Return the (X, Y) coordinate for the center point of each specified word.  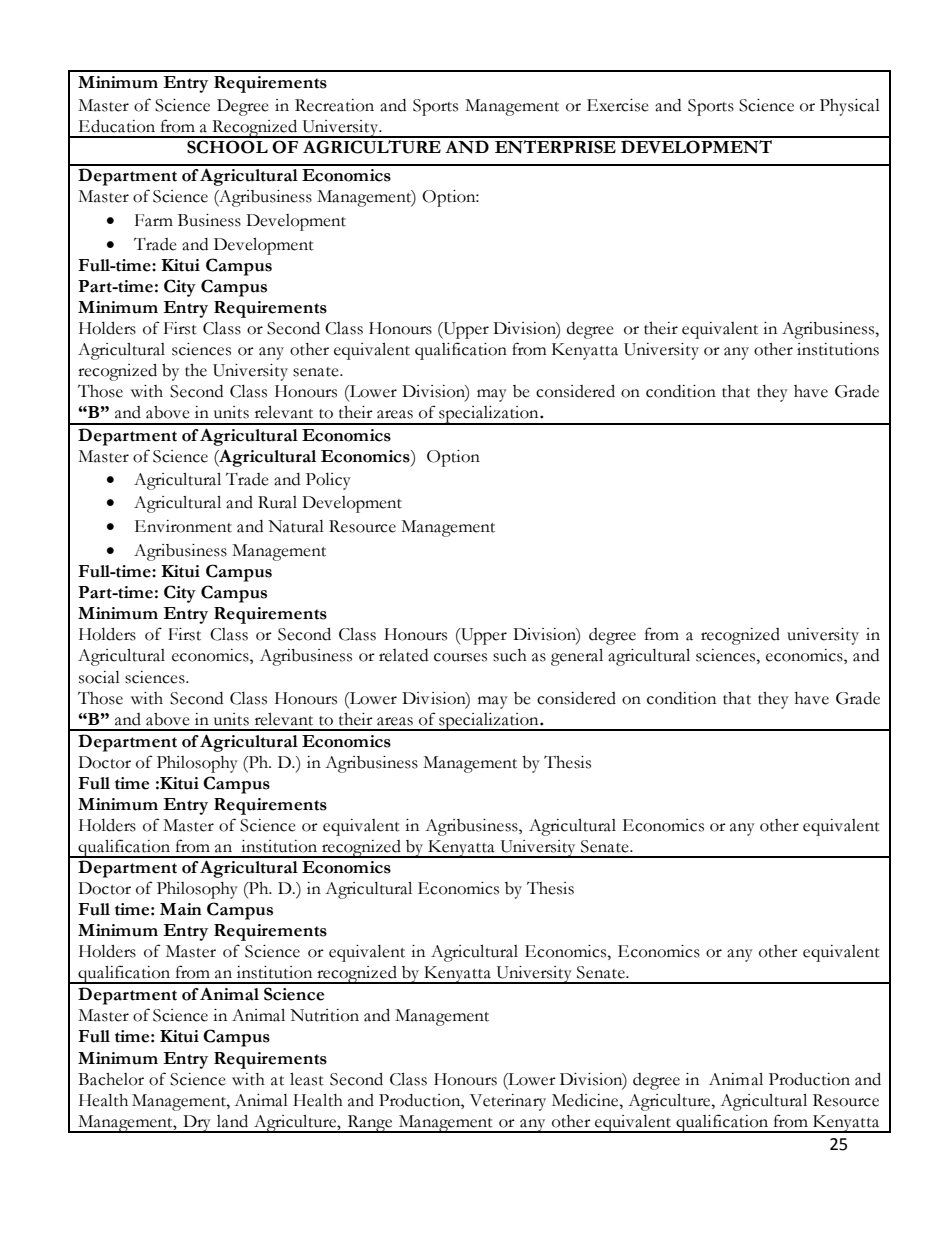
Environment (183, 526)
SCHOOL (227, 147)
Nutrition (324, 1015)
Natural (296, 526)
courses (460, 657)
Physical (850, 107)
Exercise (618, 105)
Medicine (586, 1100)
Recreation (334, 105)
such (510, 655)
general (577, 657)
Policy (328, 481)
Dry (197, 1124)
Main (181, 909)
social (99, 677)
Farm (154, 220)
